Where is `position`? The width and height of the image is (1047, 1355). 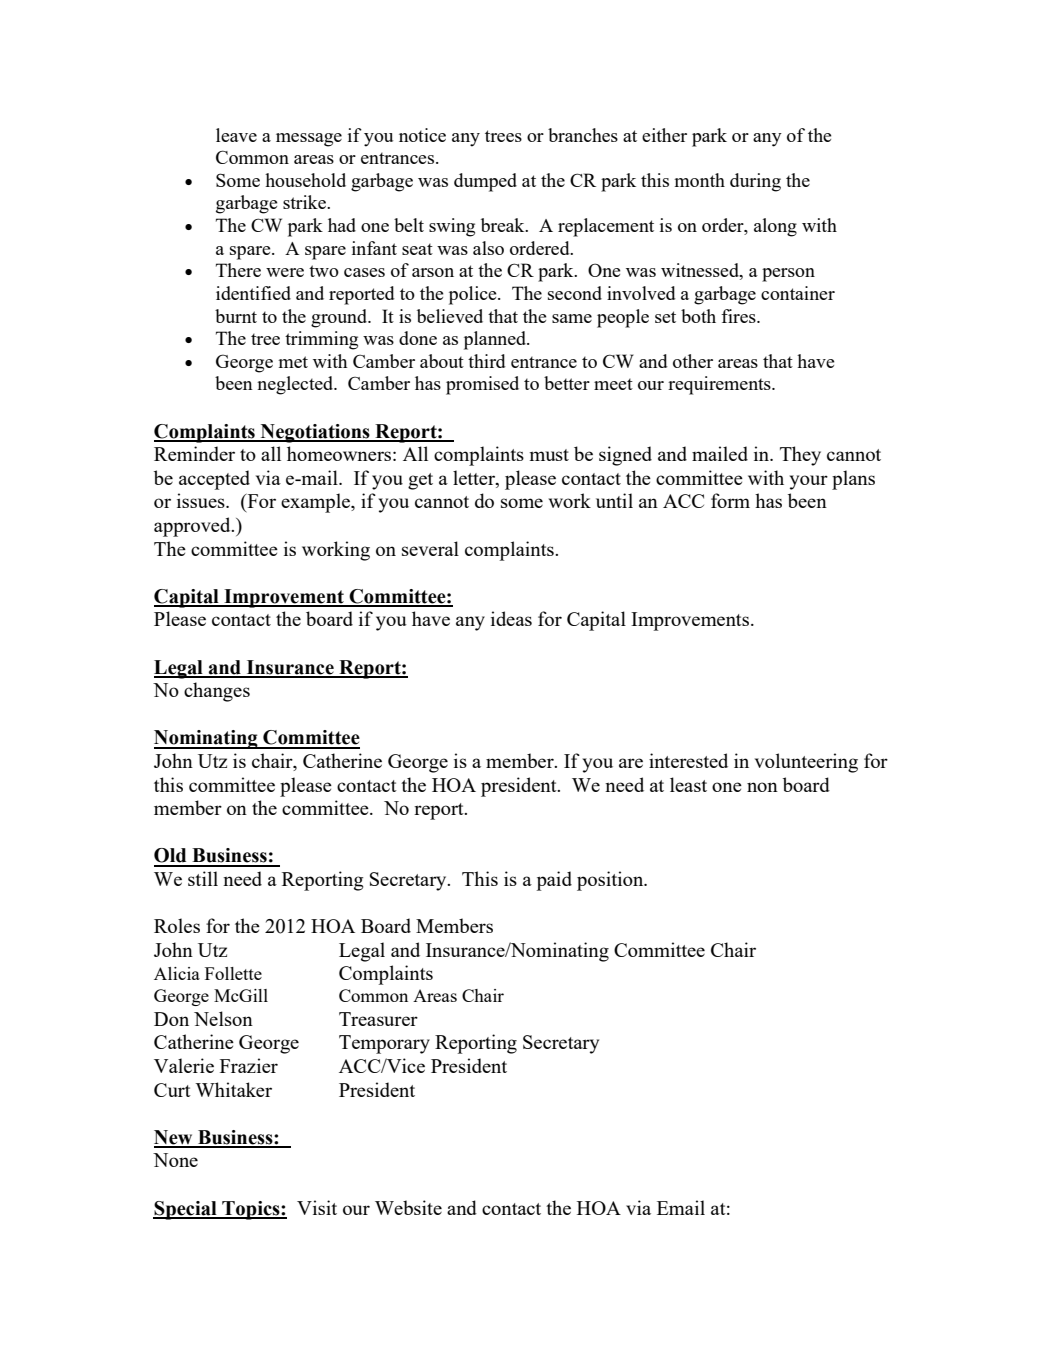 position is located at coordinates (611, 881).
